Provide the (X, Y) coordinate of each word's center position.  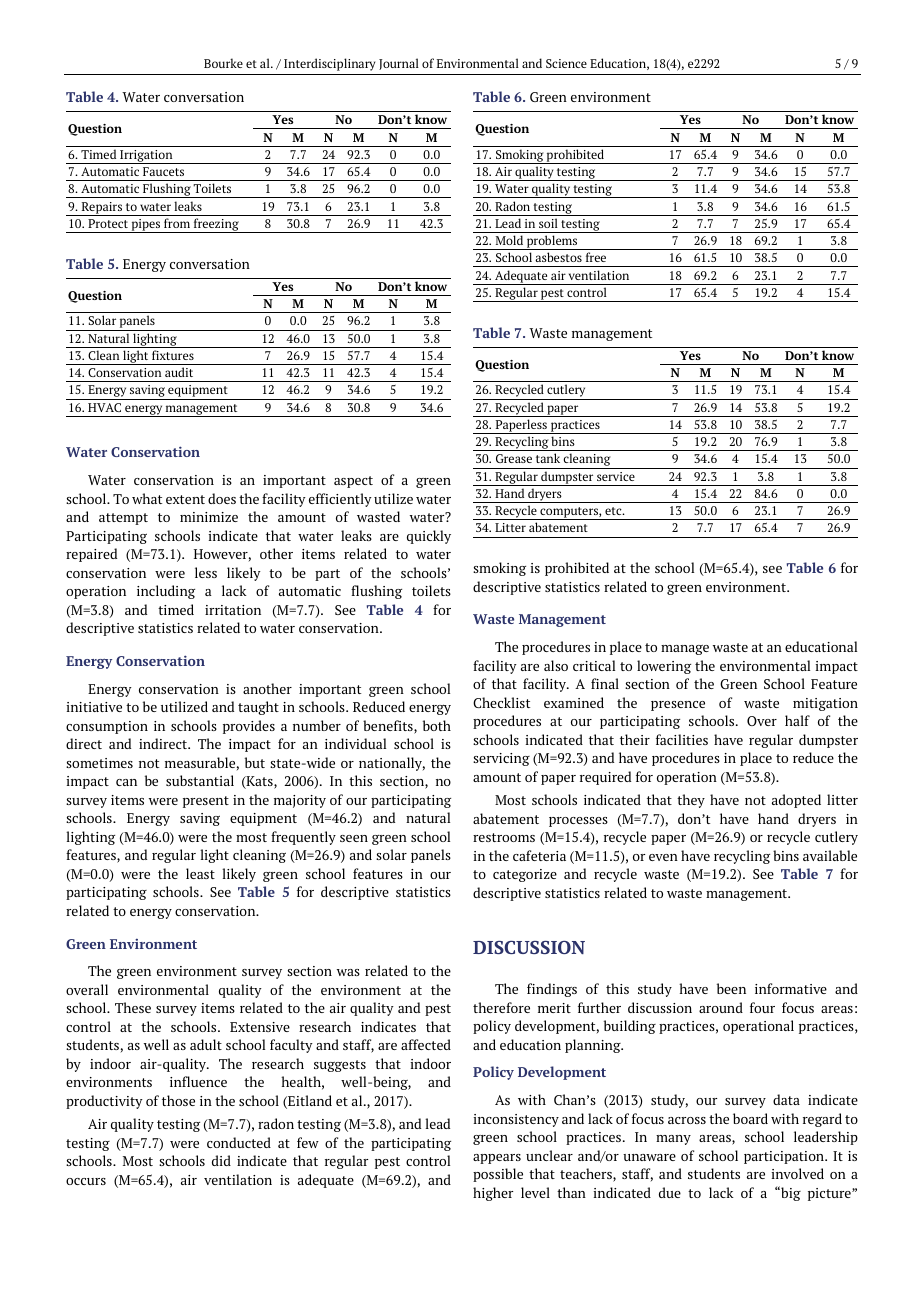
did (221, 1160)
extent (185, 499)
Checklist (501, 702)
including (166, 592)
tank (548, 458)
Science (566, 63)
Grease (514, 458)
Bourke (223, 63)
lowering (664, 667)
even (663, 857)
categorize (525, 875)
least (200, 873)
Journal (399, 64)
